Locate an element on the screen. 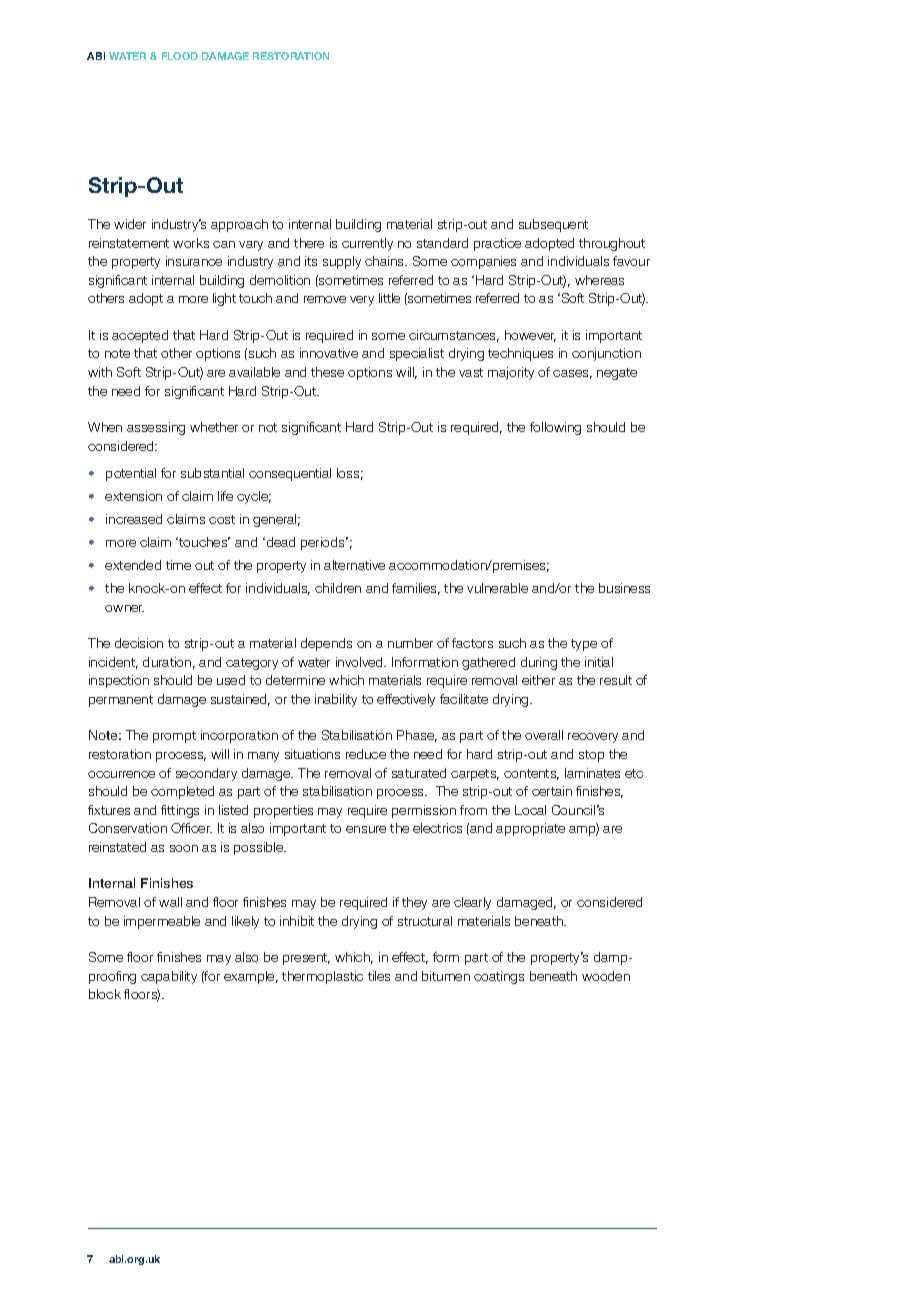  increased is located at coordinates (134, 519).
